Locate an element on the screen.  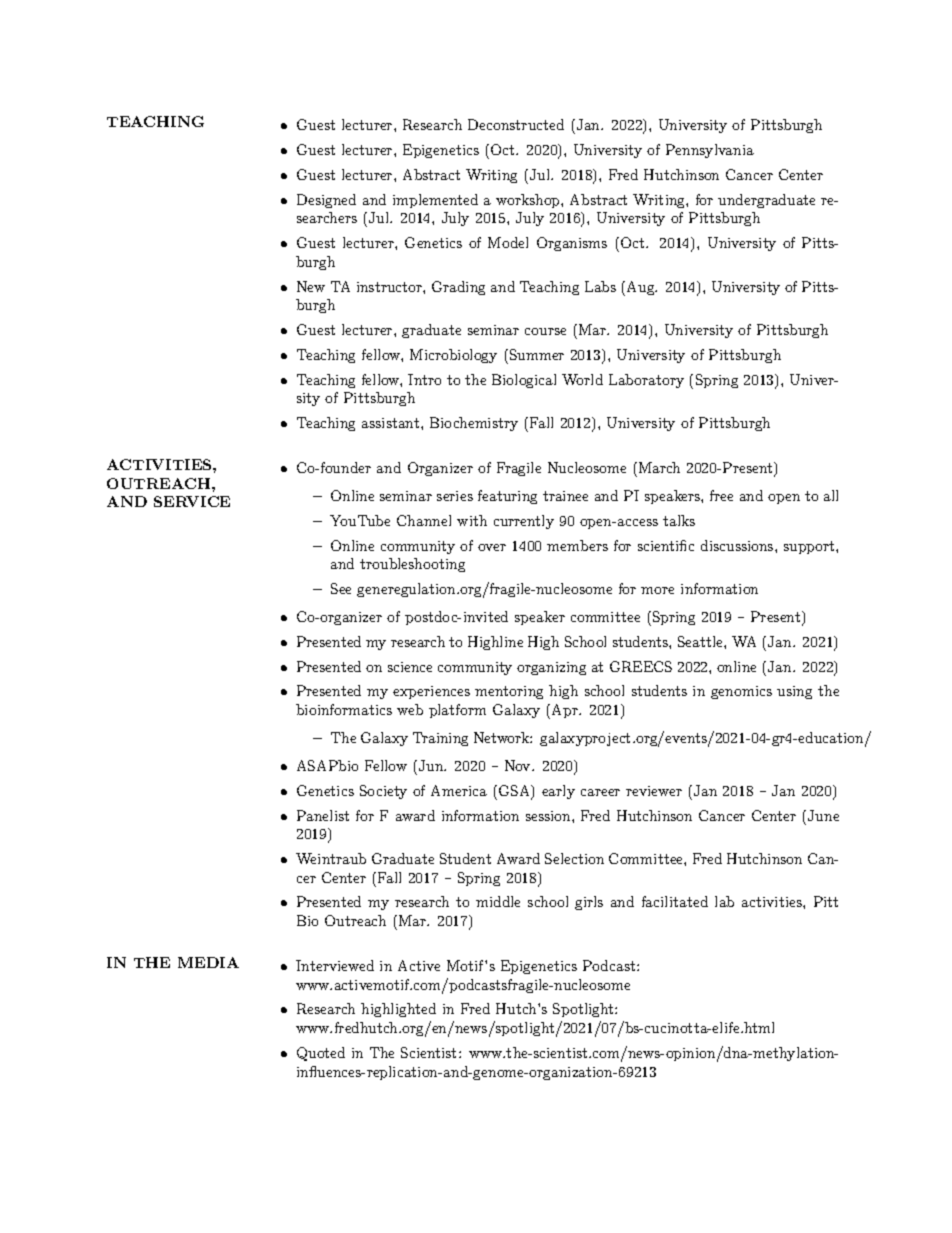
June is located at coordinates (823, 815).
